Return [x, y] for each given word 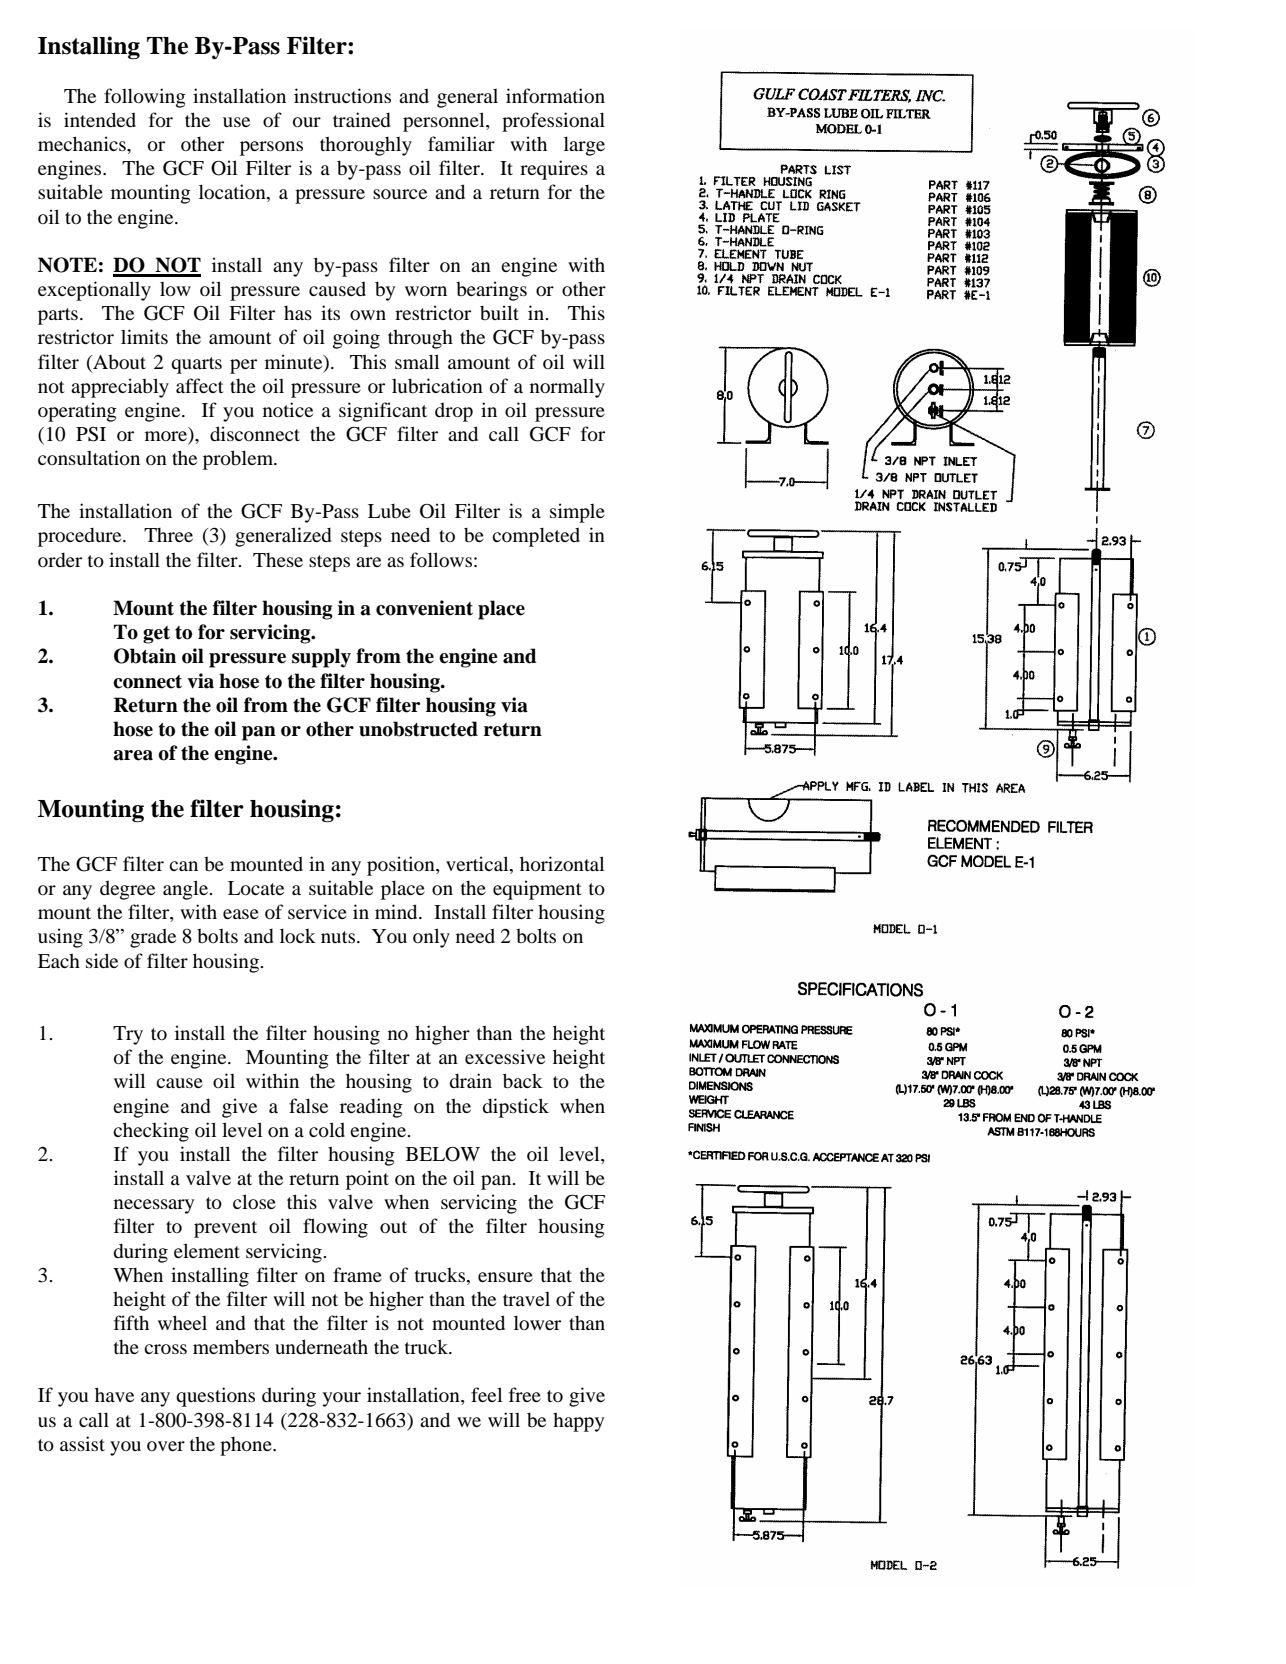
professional [553, 122]
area [133, 755]
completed [536, 537]
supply [321, 658]
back [523, 1081]
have [114, 1394]
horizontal [562, 863]
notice [288, 409]
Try [128, 1035]
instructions [342, 95]
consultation [89, 457]
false [308, 1105]
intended [100, 119]
